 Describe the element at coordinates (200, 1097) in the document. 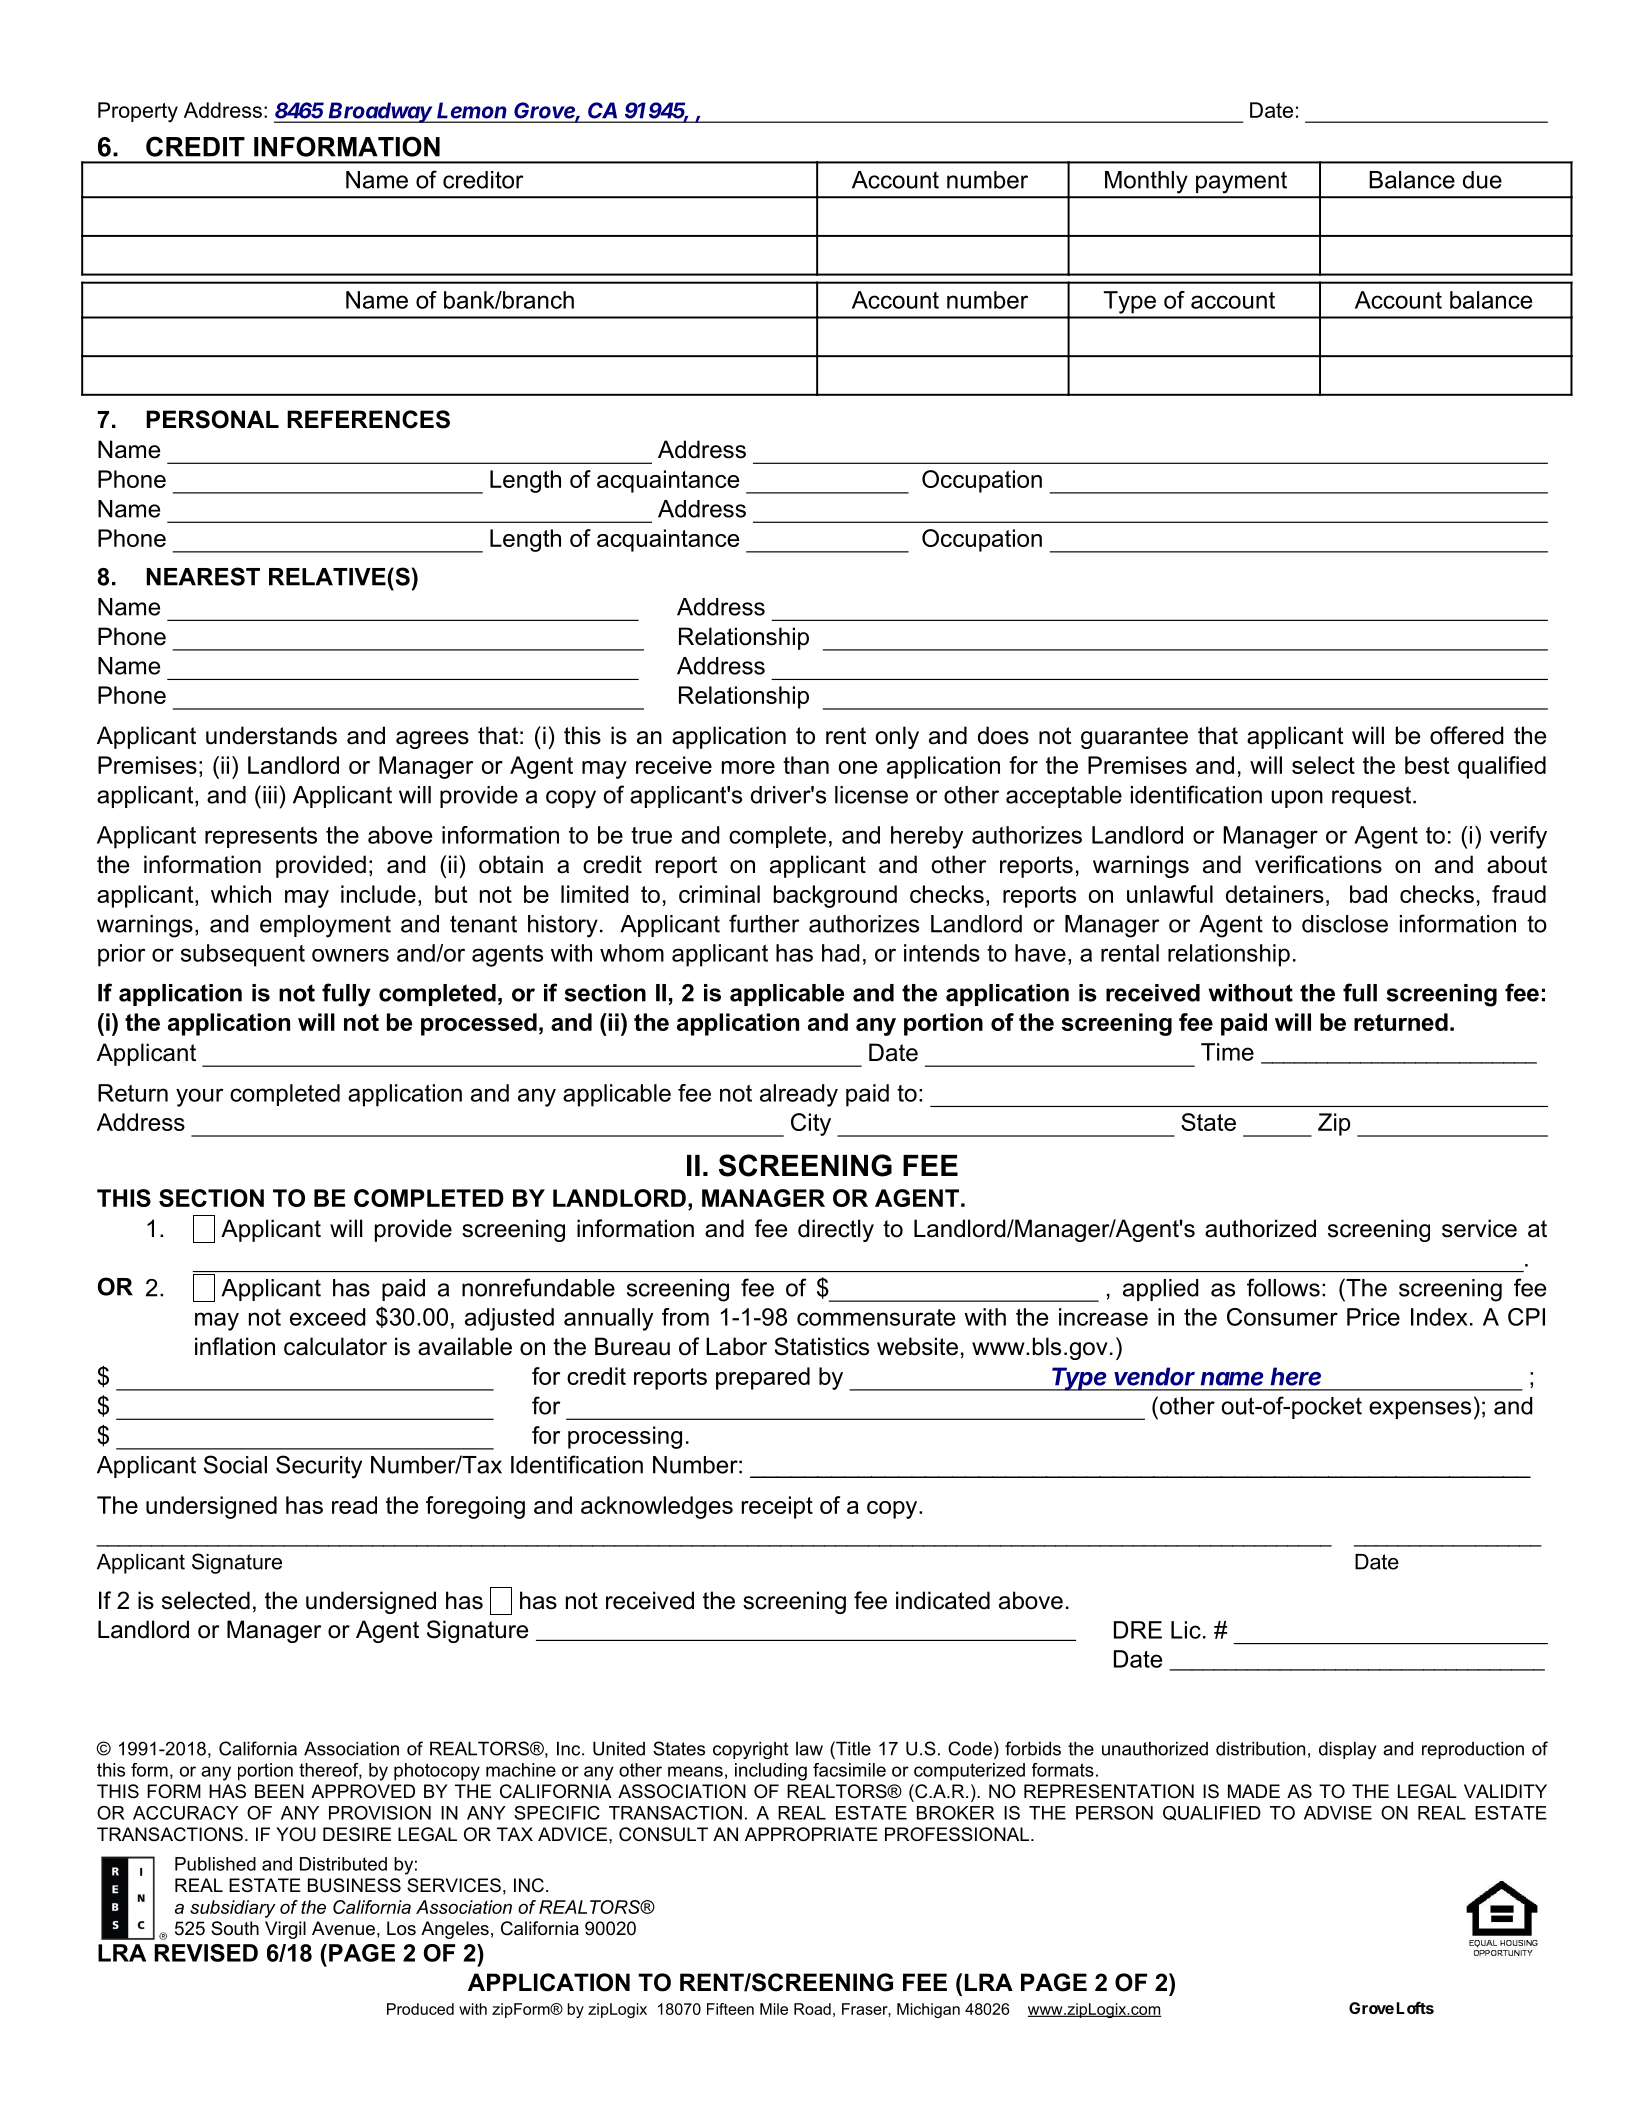

I see `your` at that location.
